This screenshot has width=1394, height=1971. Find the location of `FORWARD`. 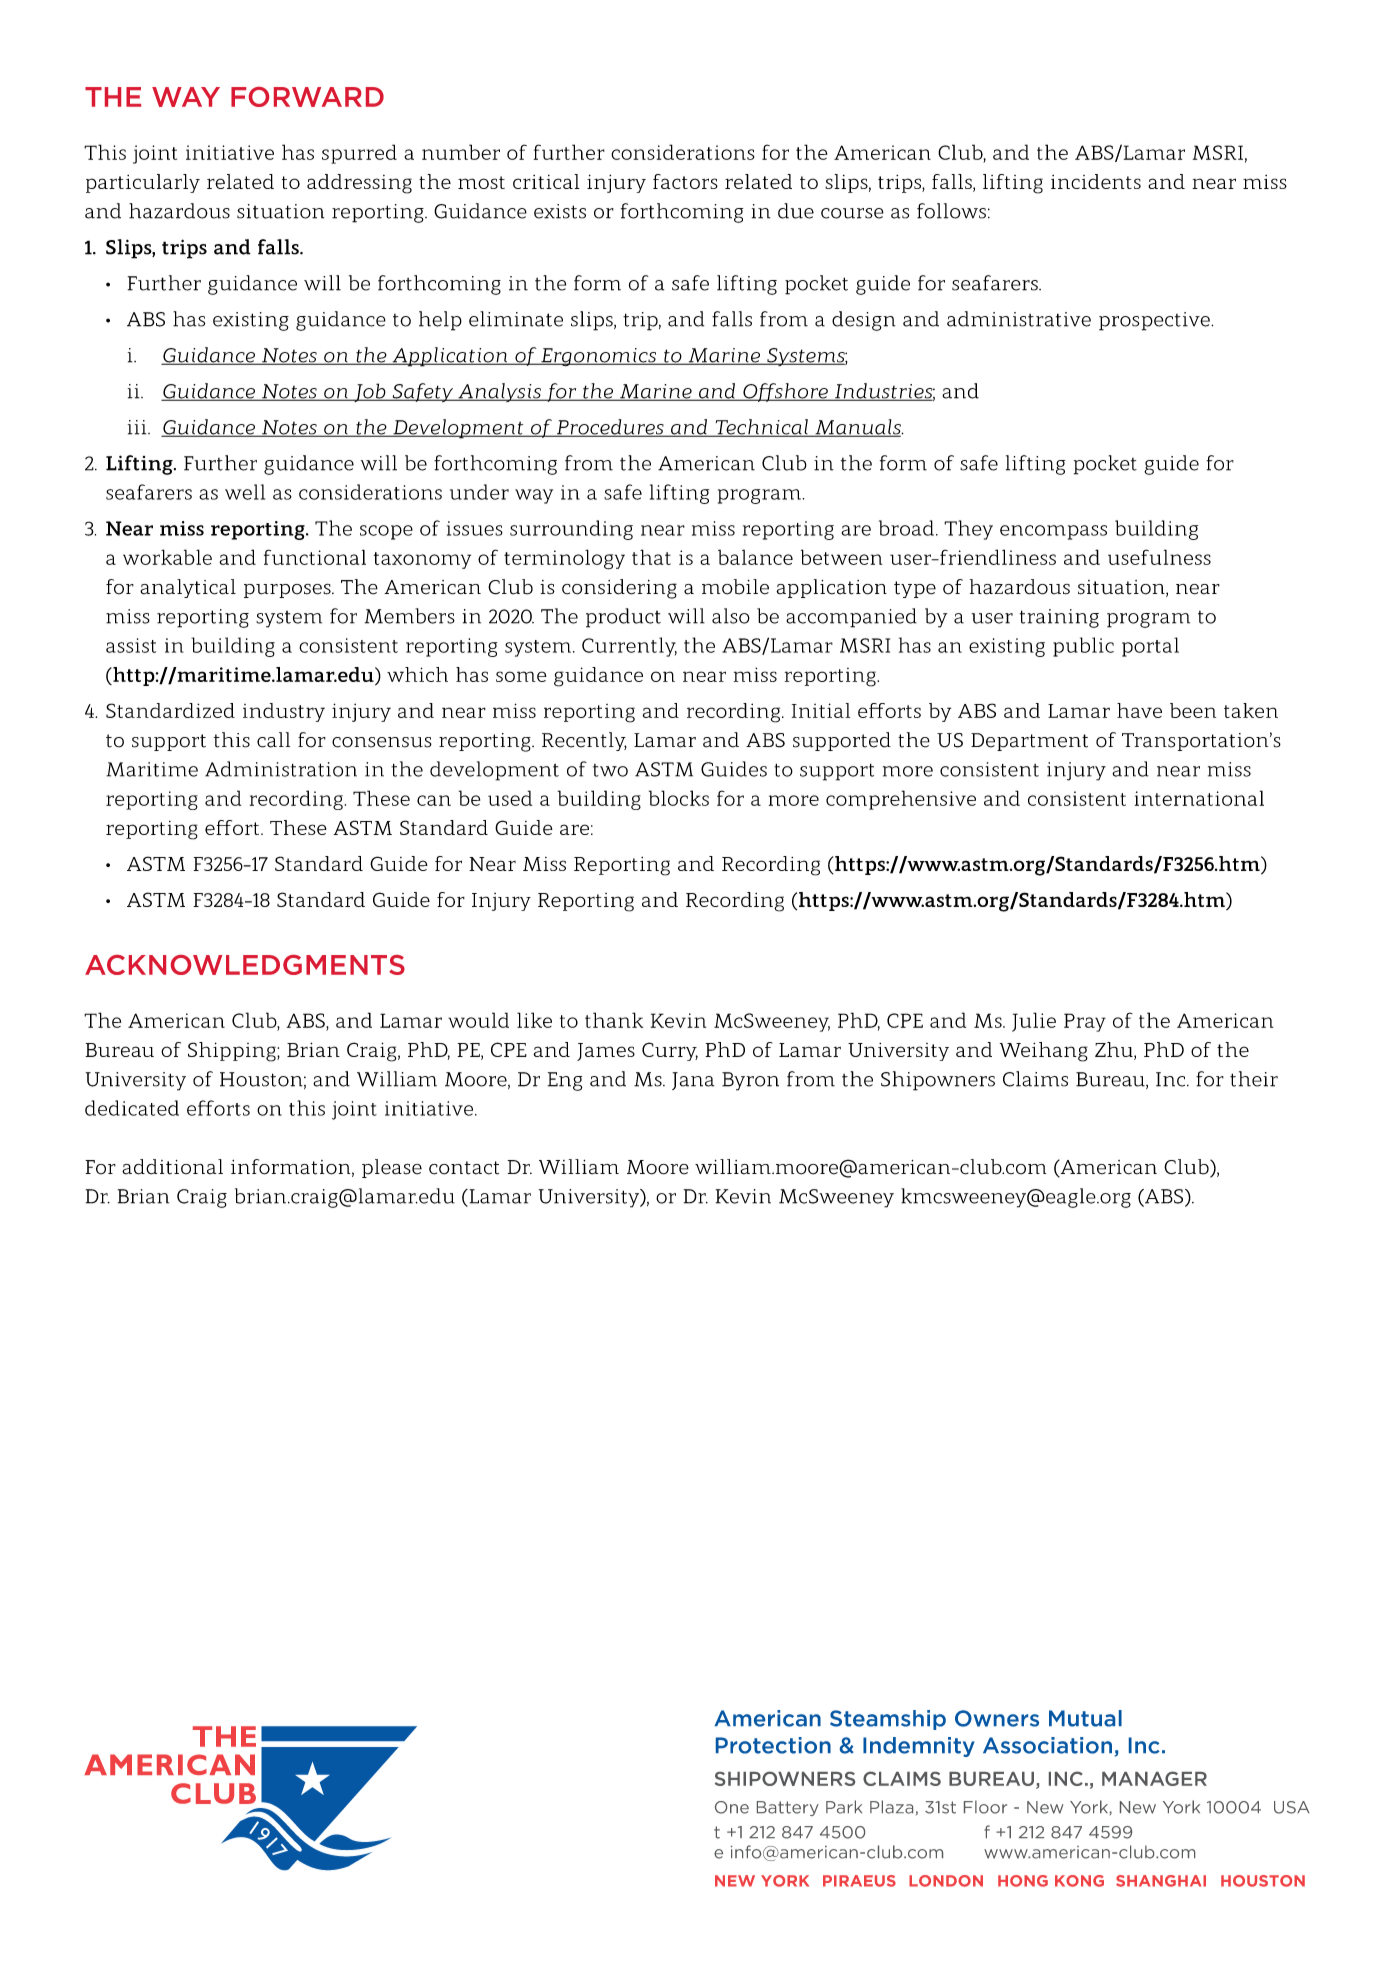

FORWARD is located at coordinates (307, 97).
